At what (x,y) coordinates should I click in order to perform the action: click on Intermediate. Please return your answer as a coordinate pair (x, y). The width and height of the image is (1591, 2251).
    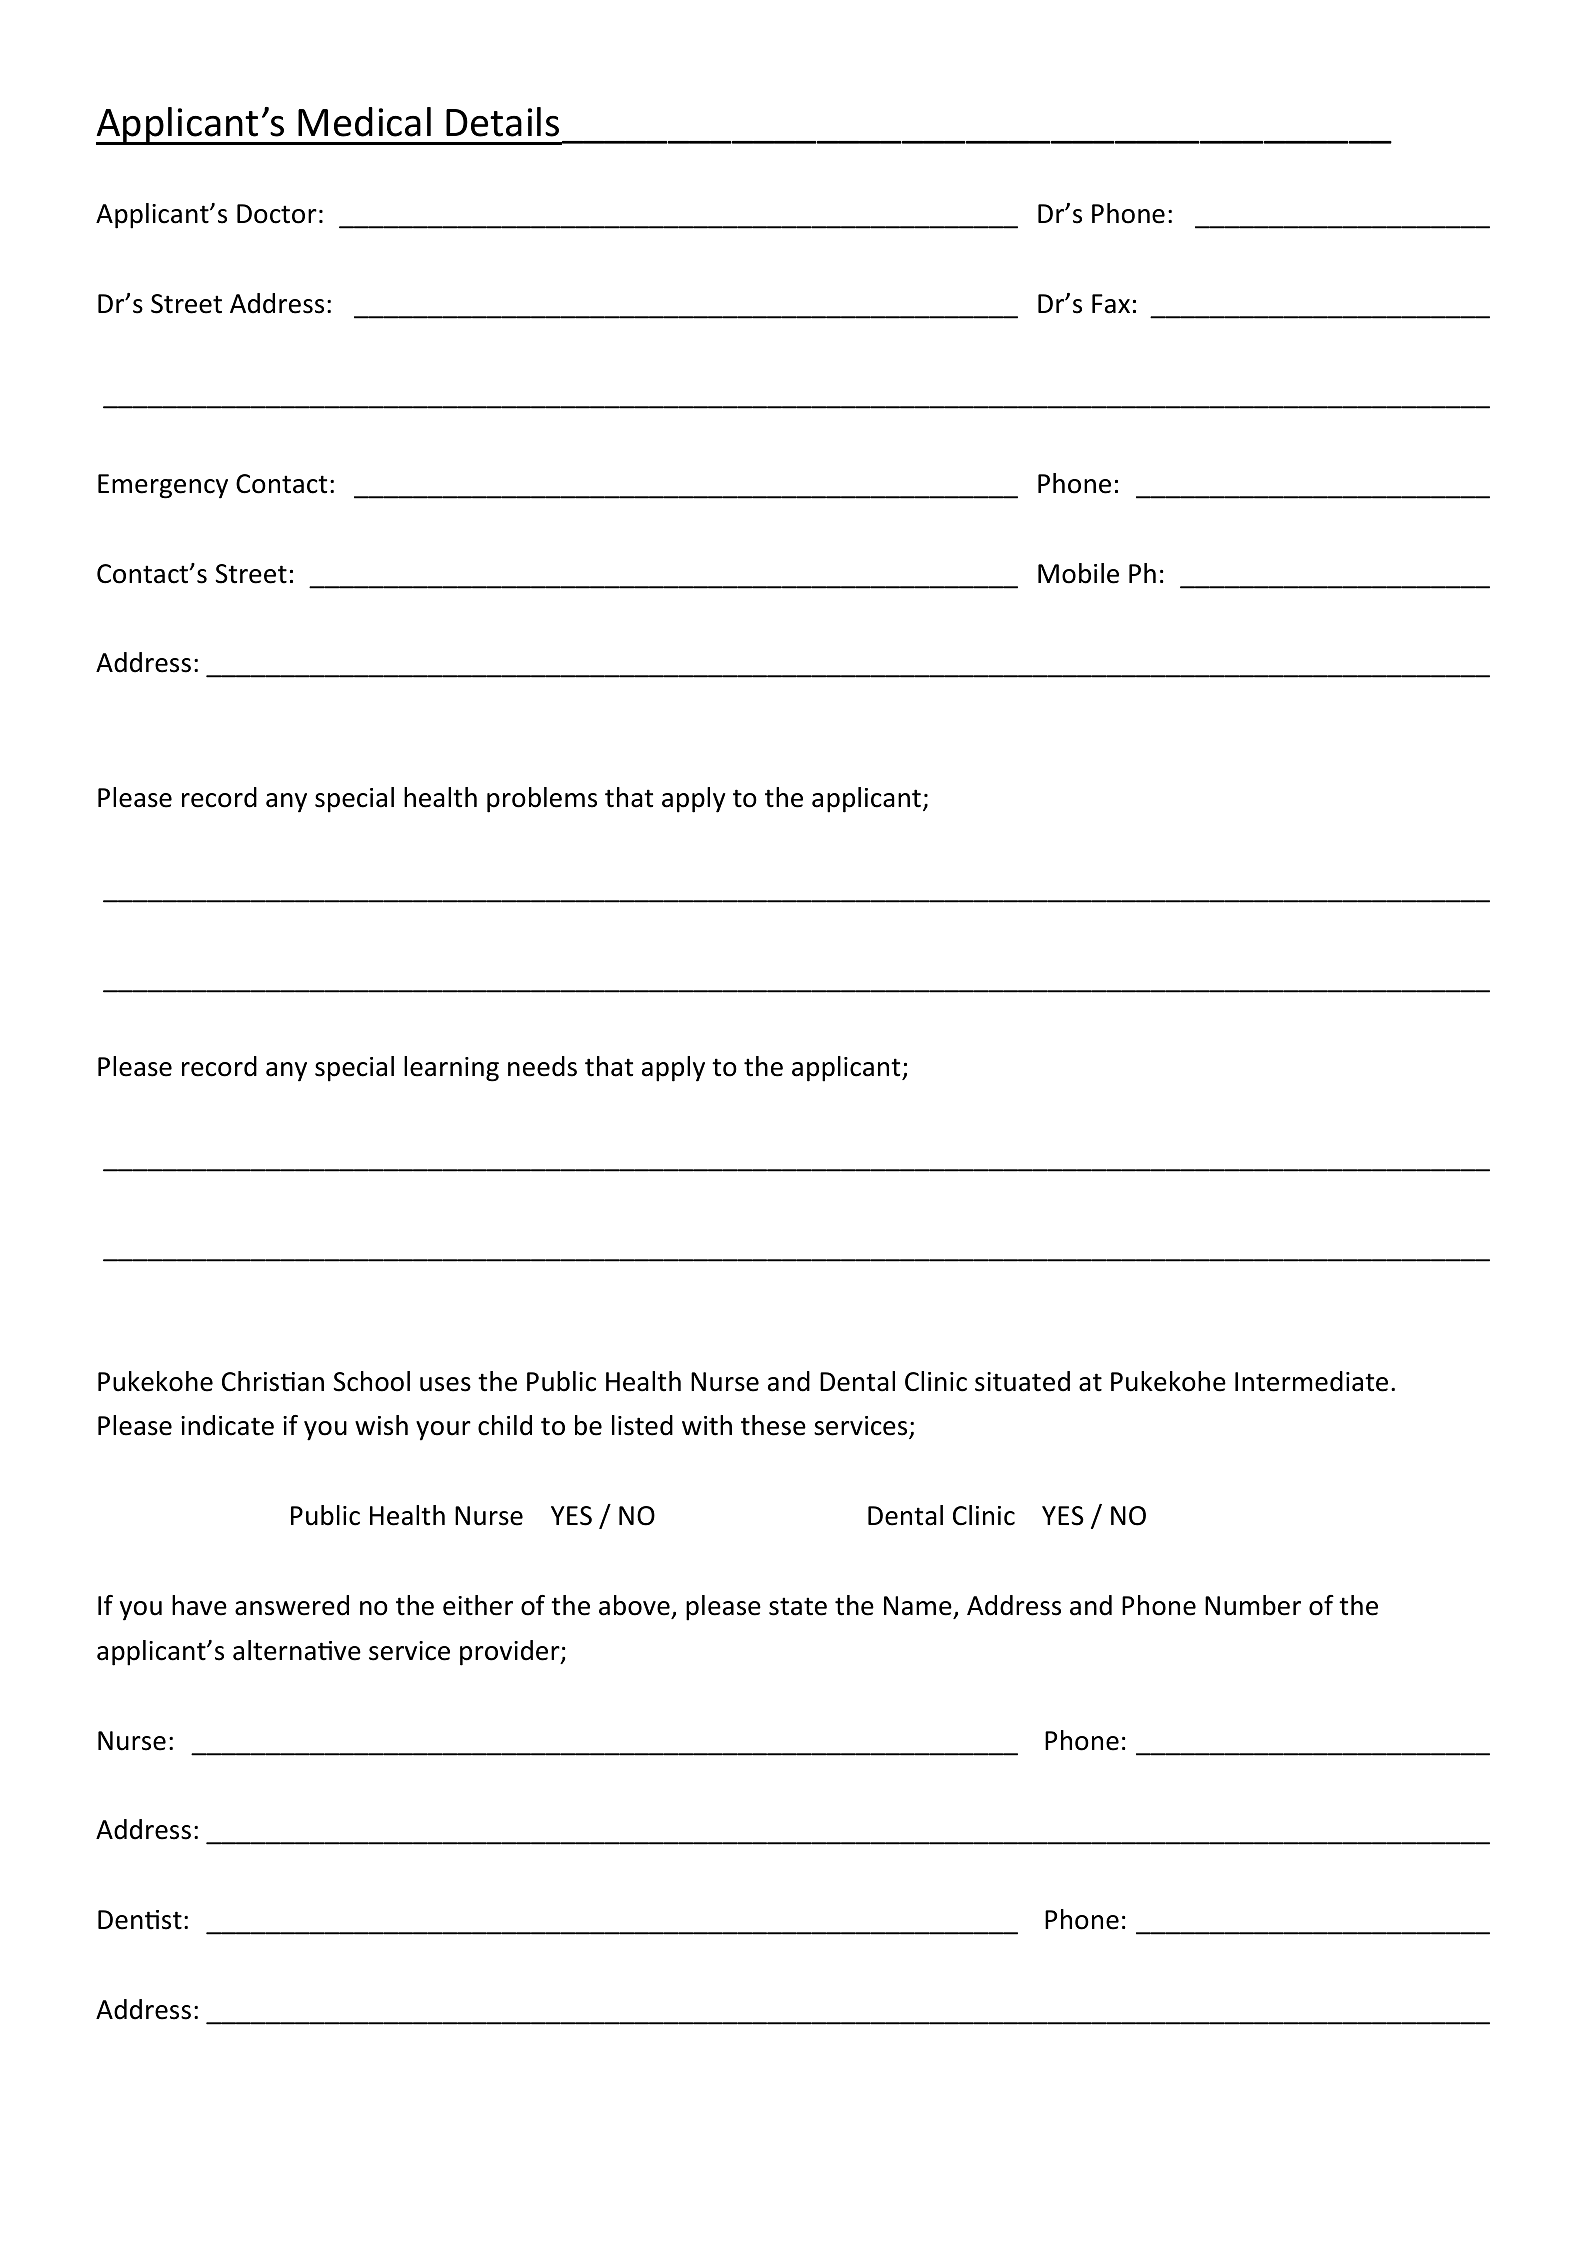
    Looking at the image, I should click on (1311, 1381).
